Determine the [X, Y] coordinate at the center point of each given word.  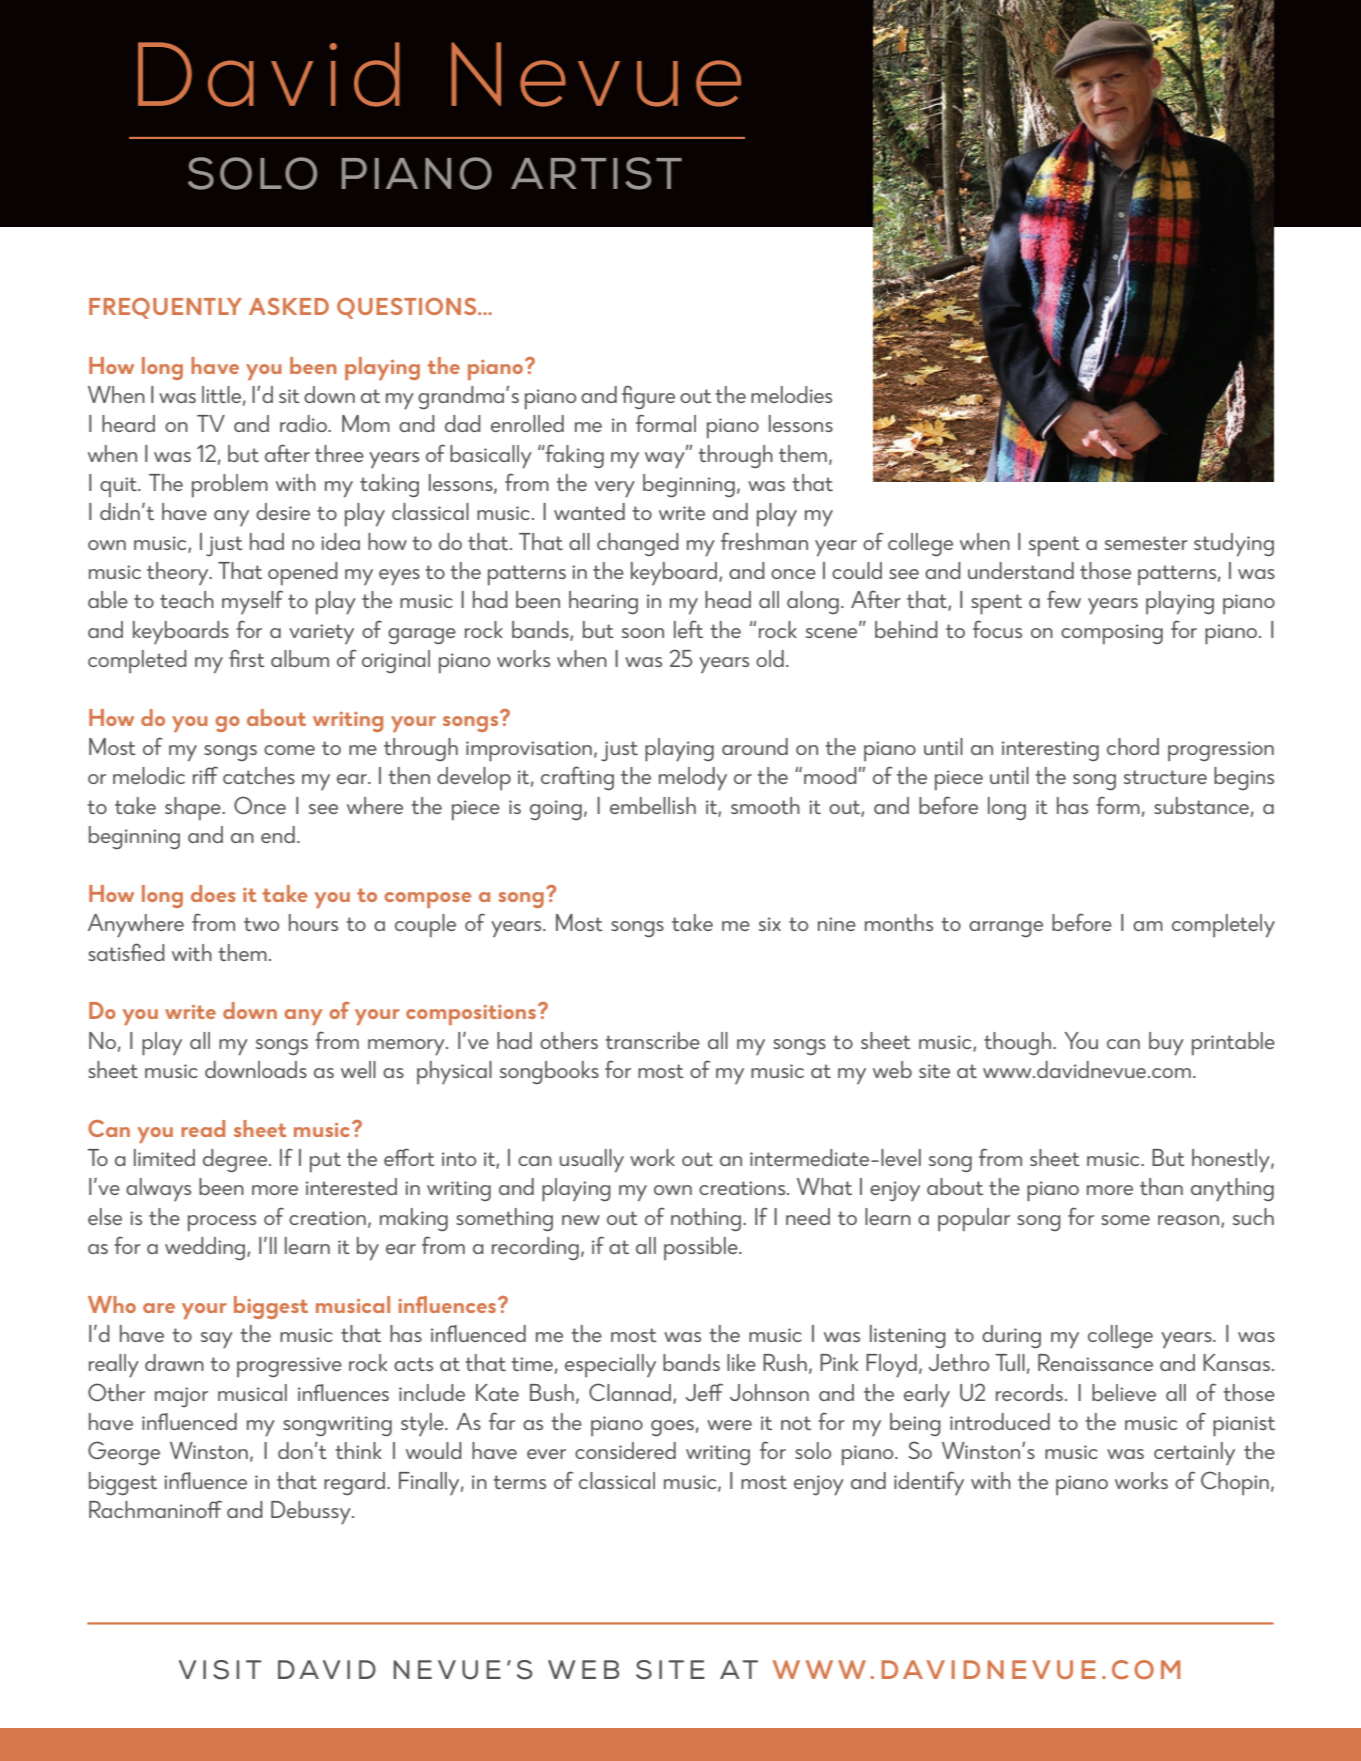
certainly [1194, 1453]
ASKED [289, 306]
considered [625, 1450]
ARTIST [596, 173]
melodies [791, 394]
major [181, 1397]
